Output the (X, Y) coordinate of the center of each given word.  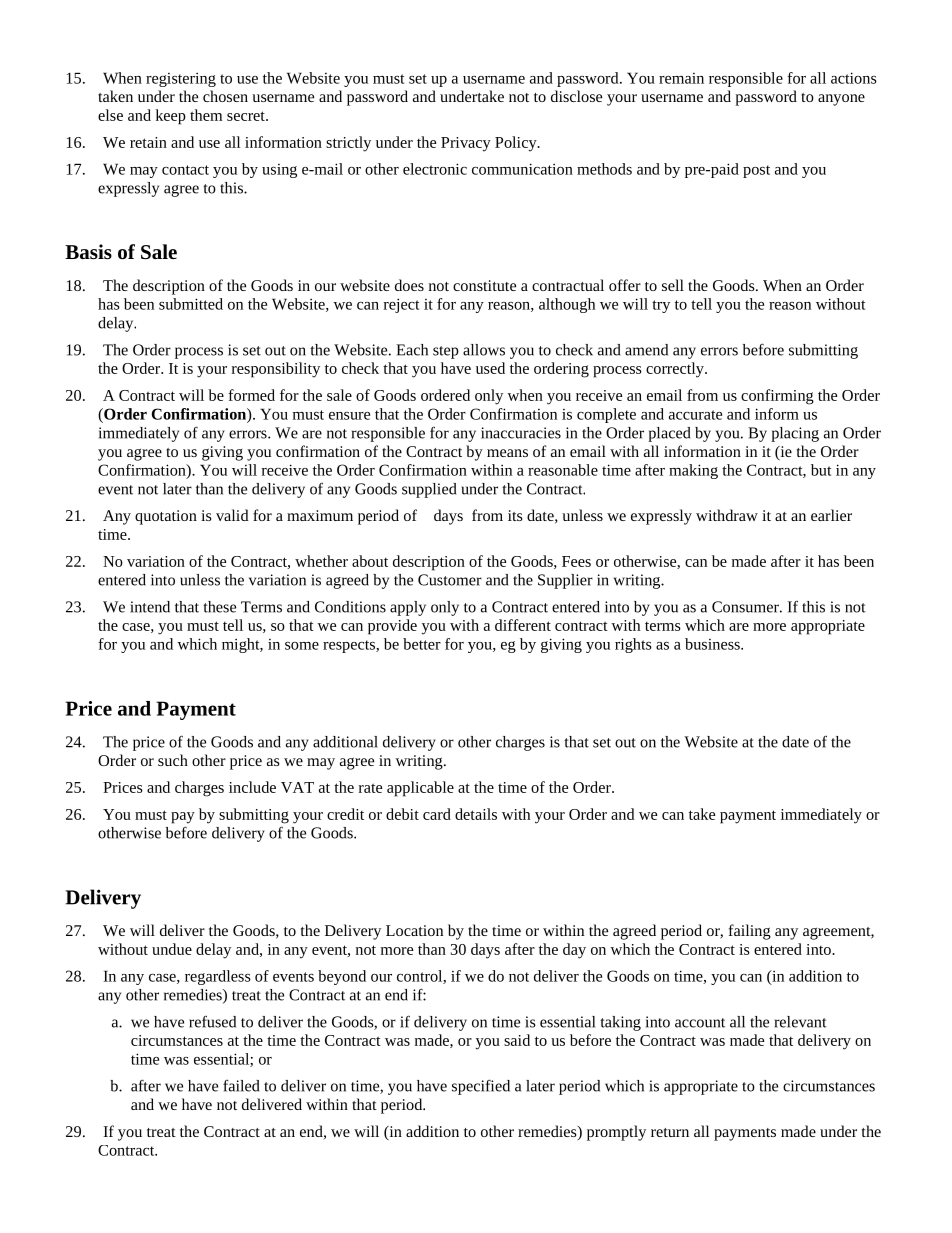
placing (795, 434)
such (173, 760)
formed (251, 395)
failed (241, 1085)
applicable (420, 789)
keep (171, 117)
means (507, 453)
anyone (841, 100)
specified (481, 1087)
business (713, 644)
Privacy (466, 144)
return (670, 1132)
